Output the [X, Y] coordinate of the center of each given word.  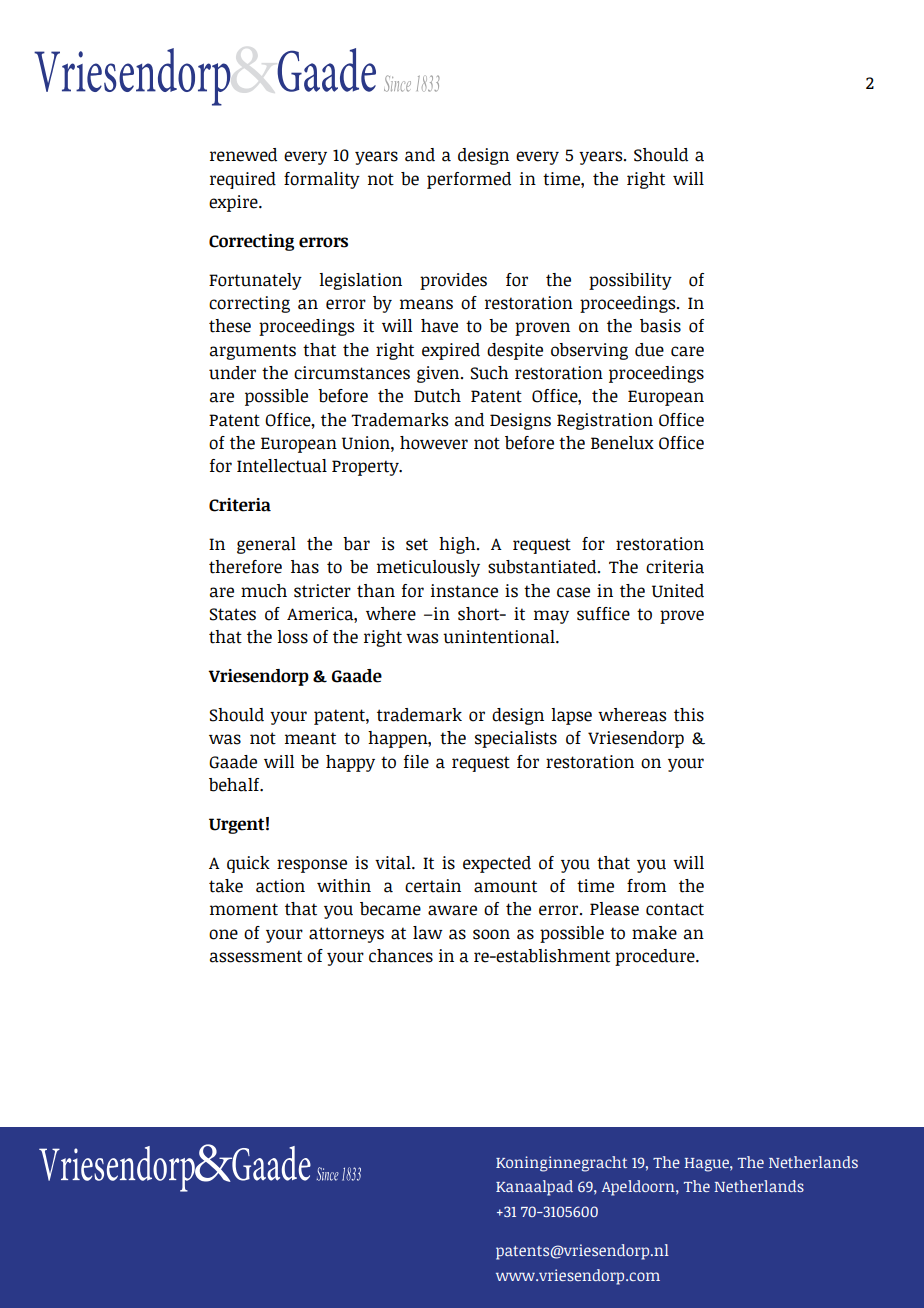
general [266, 545]
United [678, 591]
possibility [630, 281]
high [458, 545]
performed [469, 180]
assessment [256, 956]
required [243, 180]
